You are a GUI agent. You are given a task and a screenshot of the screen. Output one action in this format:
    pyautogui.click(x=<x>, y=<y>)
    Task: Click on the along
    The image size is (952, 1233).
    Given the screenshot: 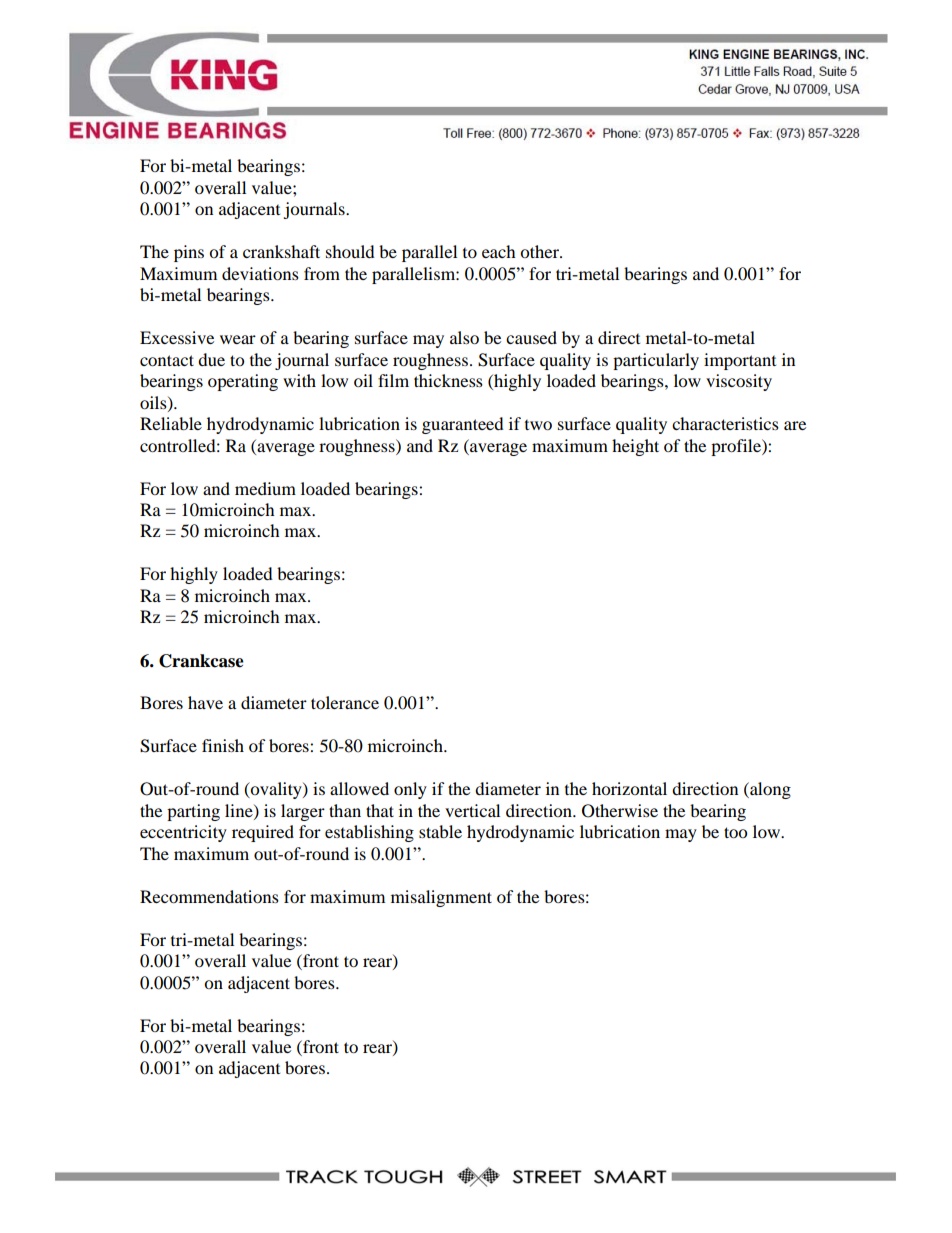 What is the action you would take?
    pyautogui.click(x=769, y=790)
